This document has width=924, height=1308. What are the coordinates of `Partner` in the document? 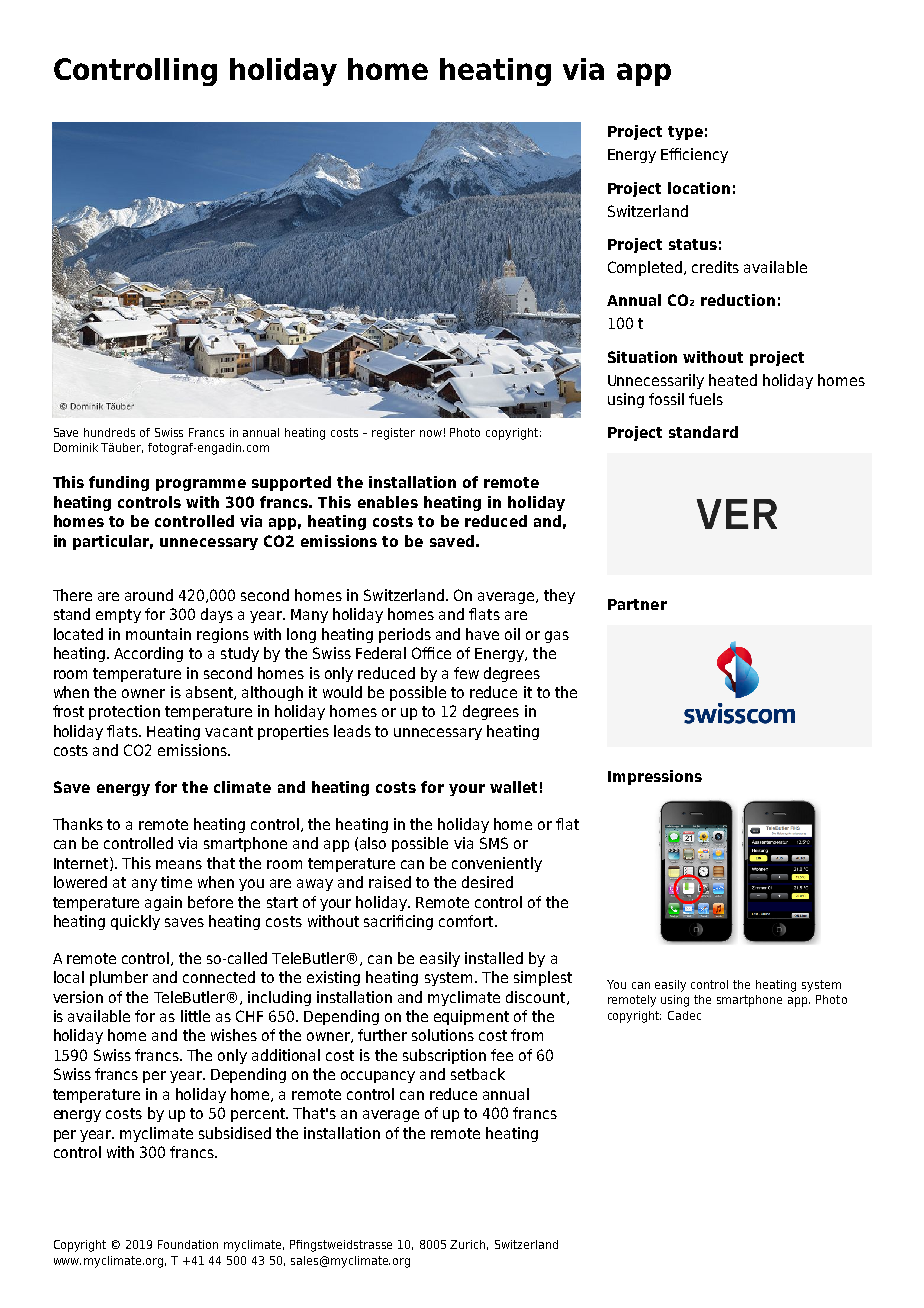 It's located at (637, 604).
